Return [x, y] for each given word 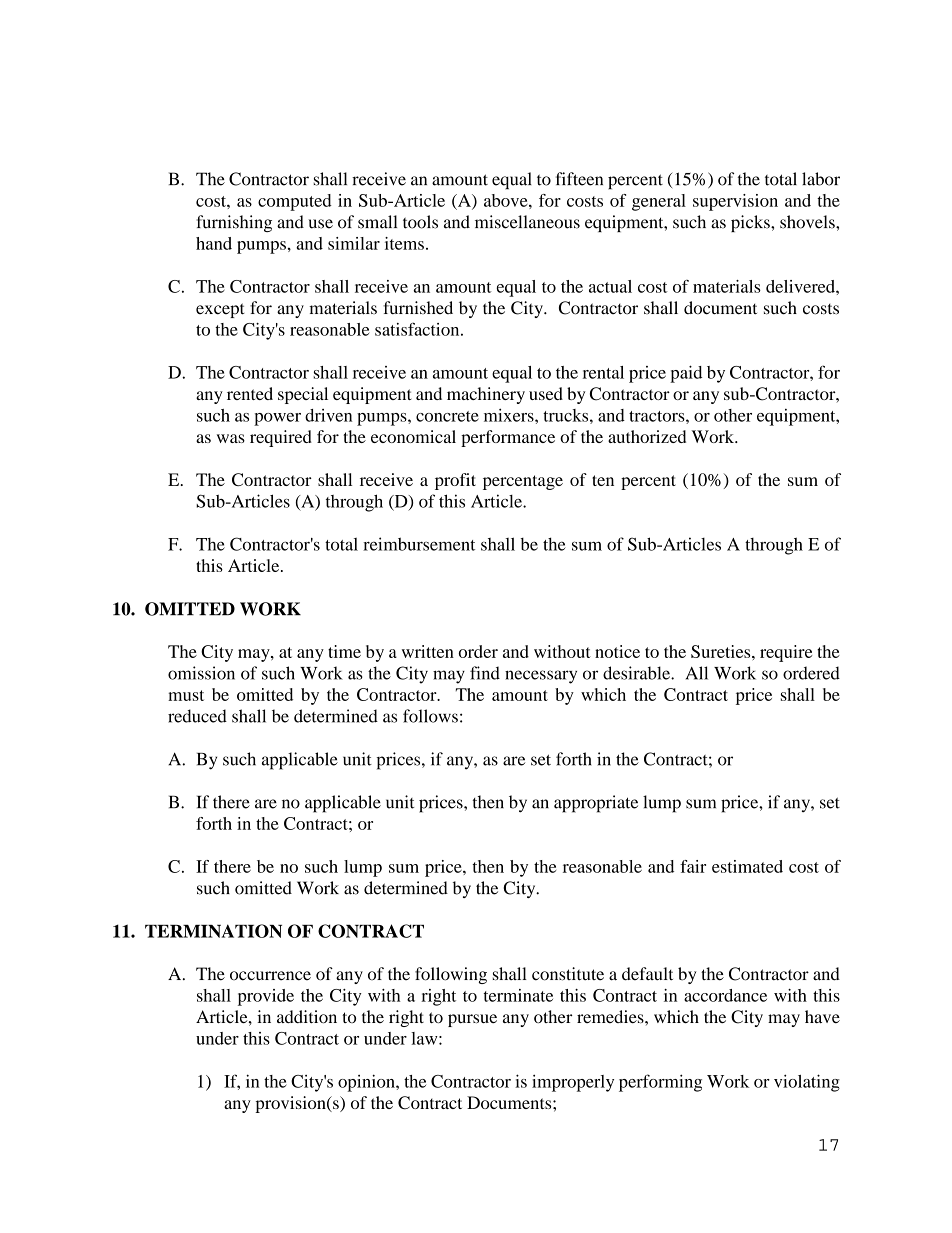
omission [201, 673]
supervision [735, 202]
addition [307, 1017]
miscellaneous [527, 222]
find [485, 673]
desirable [637, 673]
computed [295, 202]
